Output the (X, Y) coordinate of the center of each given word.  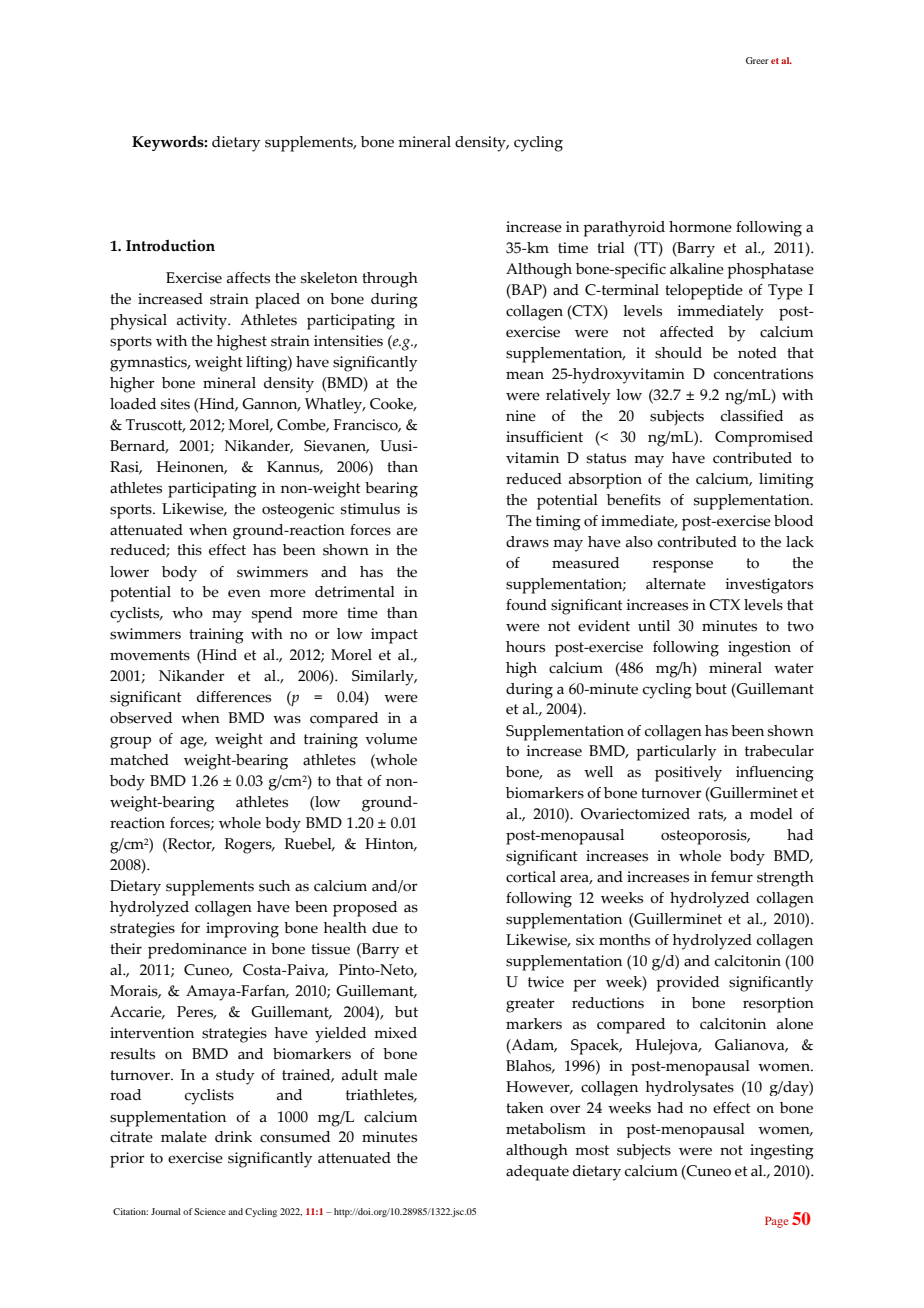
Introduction (170, 245)
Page (777, 1222)
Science (210, 1211)
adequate (537, 1173)
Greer (757, 60)
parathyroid (624, 229)
